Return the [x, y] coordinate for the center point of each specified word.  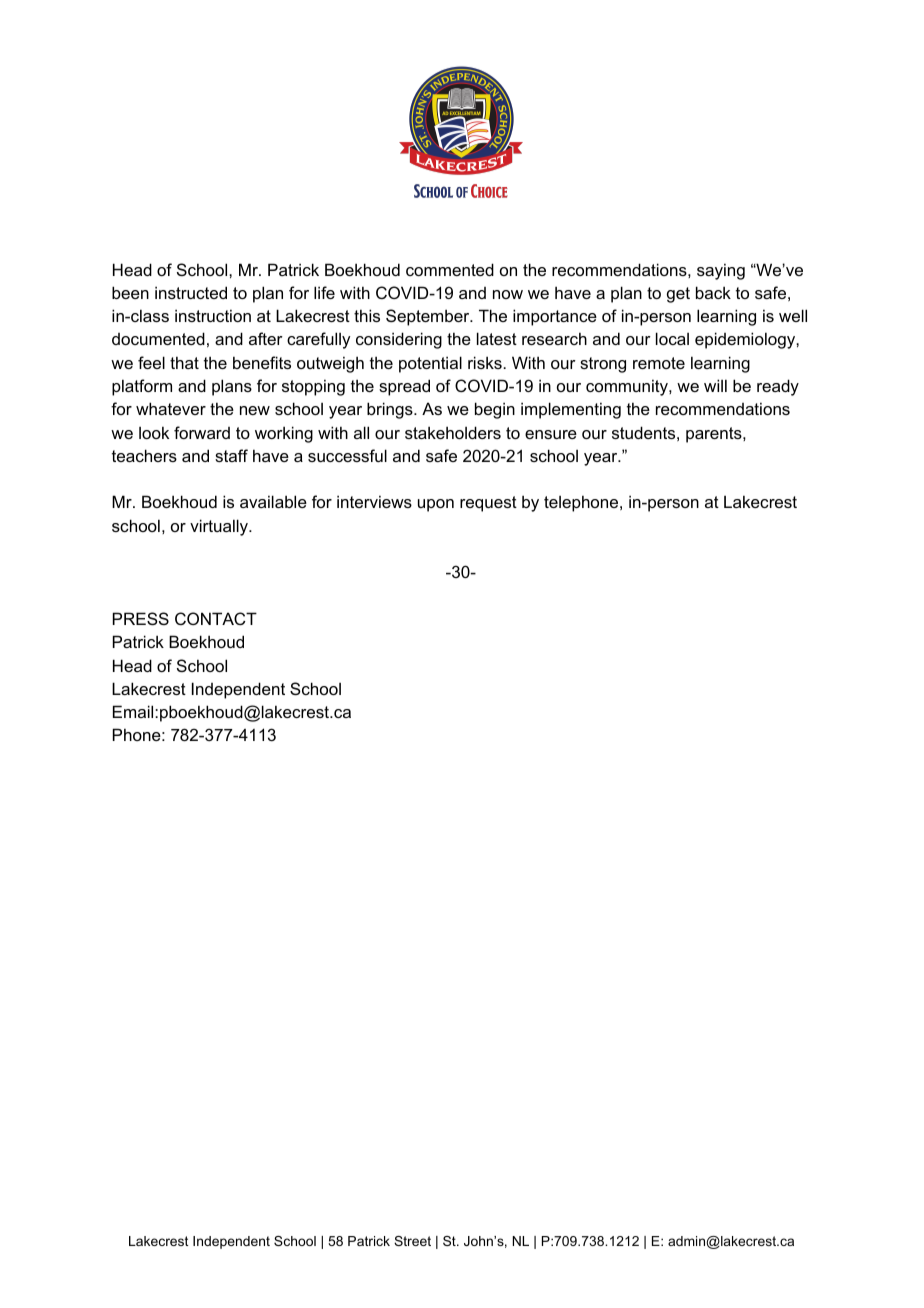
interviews [374, 501]
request [488, 504]
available [273, 501]
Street [412, 1241]
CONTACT [216, 618]
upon [436, 505]
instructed [191, 292]
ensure [551, 434]
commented [450, 269]
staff [231, 455]
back [713, 292]
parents [715, 435]
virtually [220, 527]
